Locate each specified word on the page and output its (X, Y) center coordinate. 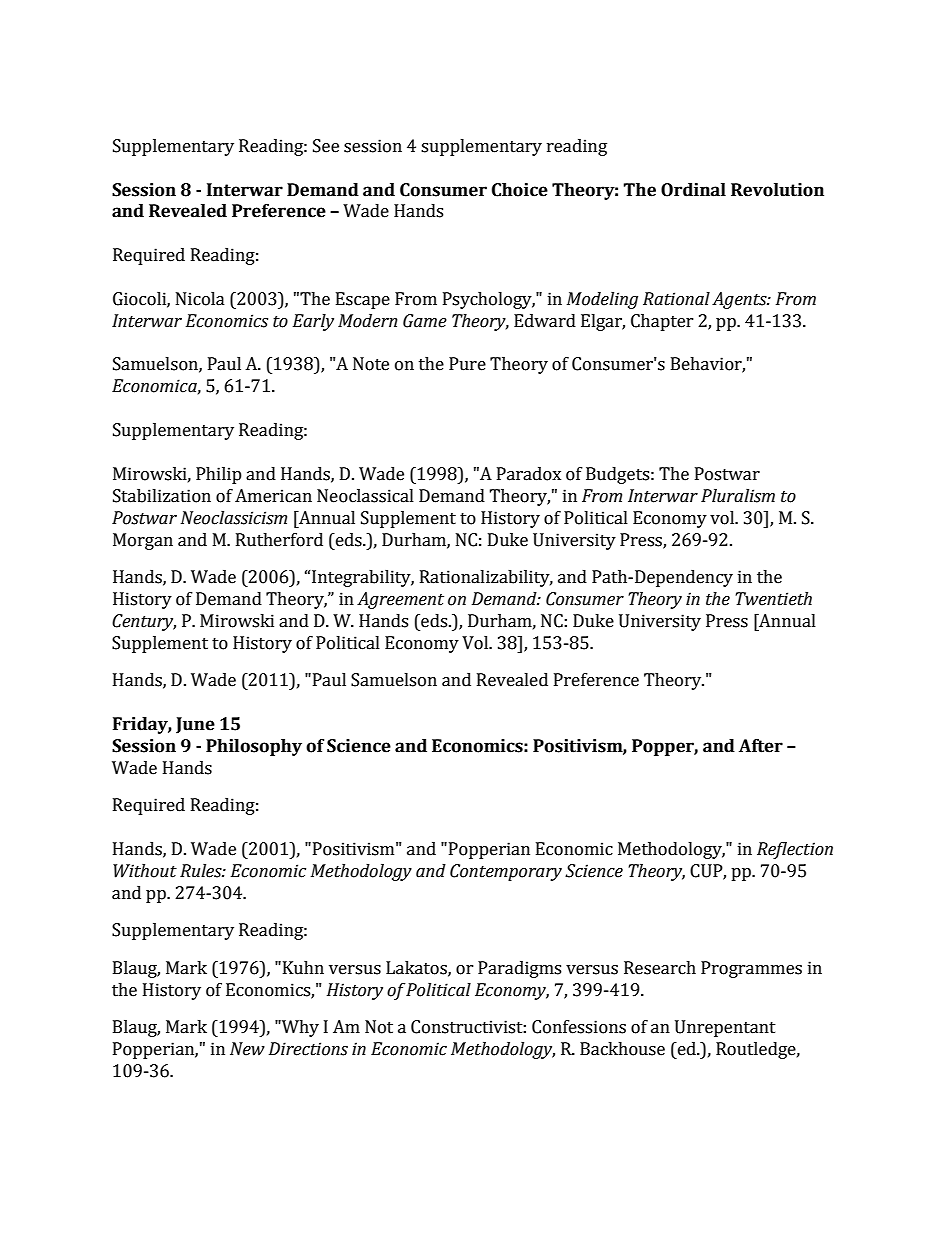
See (326, 146)
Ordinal (693, 190)
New (247, 1049)
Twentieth (773, 599)
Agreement (400, 600)
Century (144, 622)
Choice (520, 190)
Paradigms (519, 969)
